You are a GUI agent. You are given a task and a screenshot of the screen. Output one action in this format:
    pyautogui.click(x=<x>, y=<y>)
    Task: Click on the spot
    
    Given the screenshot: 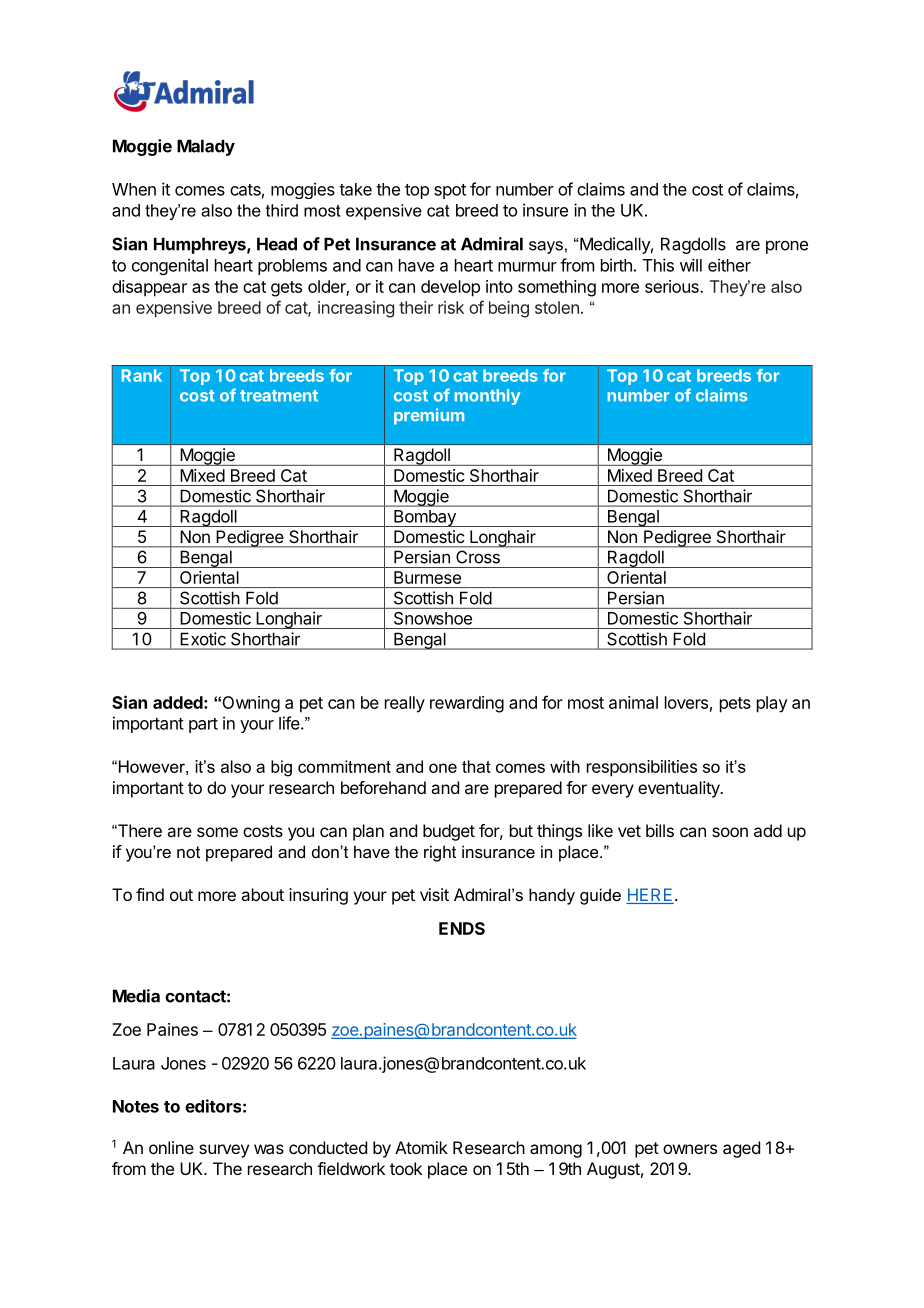 What is the action you would take?
    pyautogui.click(x=450, y=191)
